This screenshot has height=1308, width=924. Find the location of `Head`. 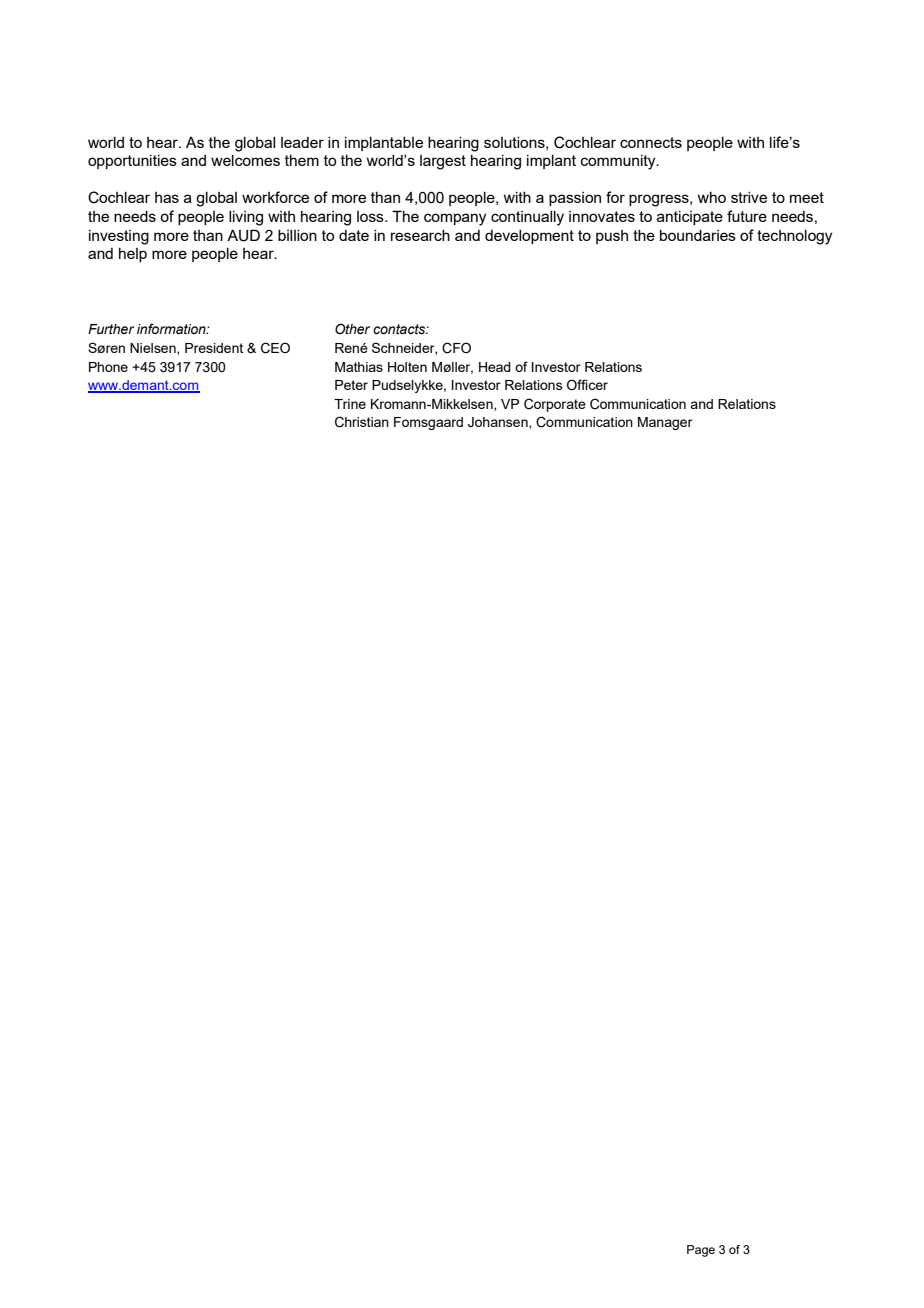

Head is located at coordinates (495, 367).
